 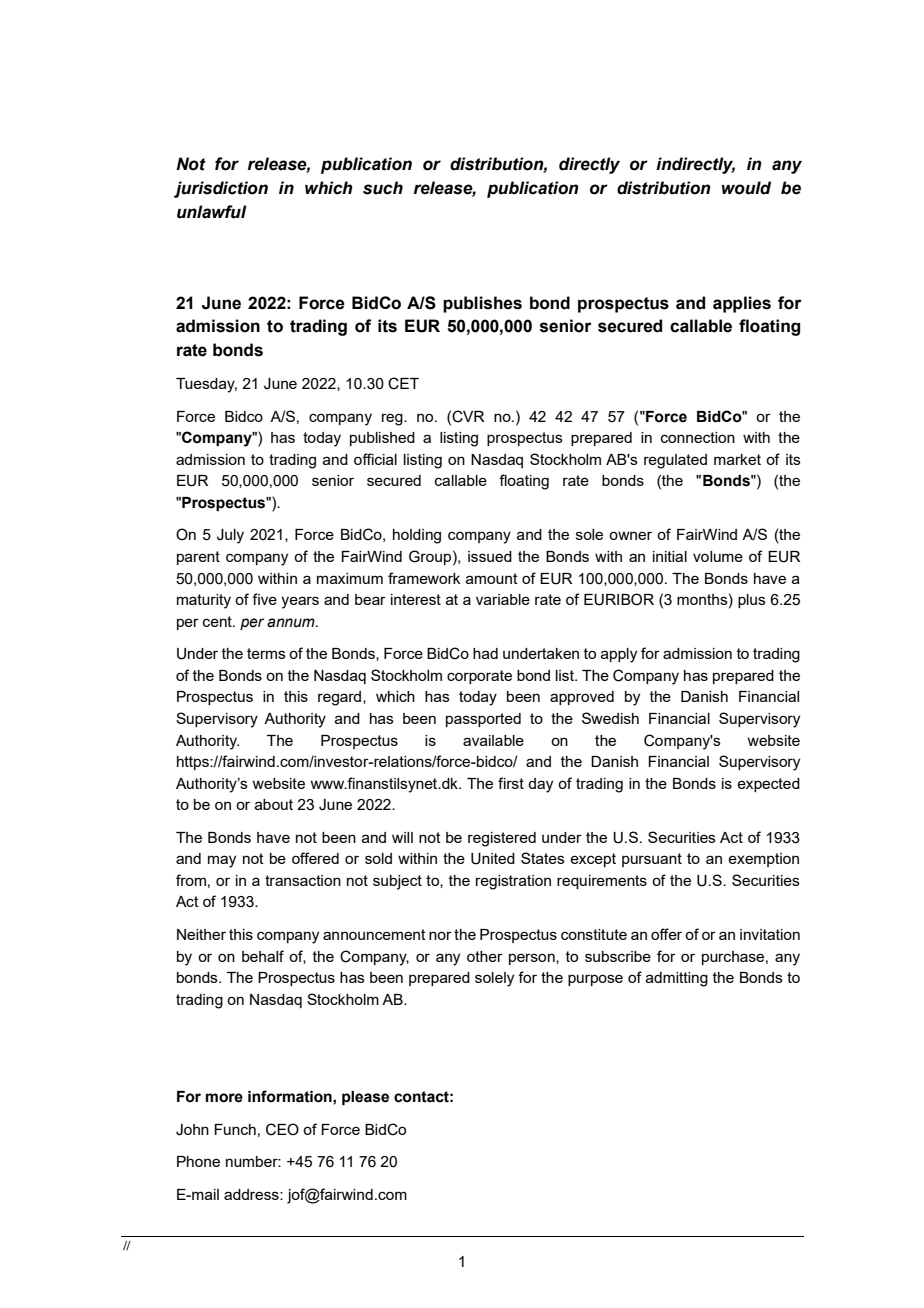 I want to click on unlawful, so click(x=212, y=212).
